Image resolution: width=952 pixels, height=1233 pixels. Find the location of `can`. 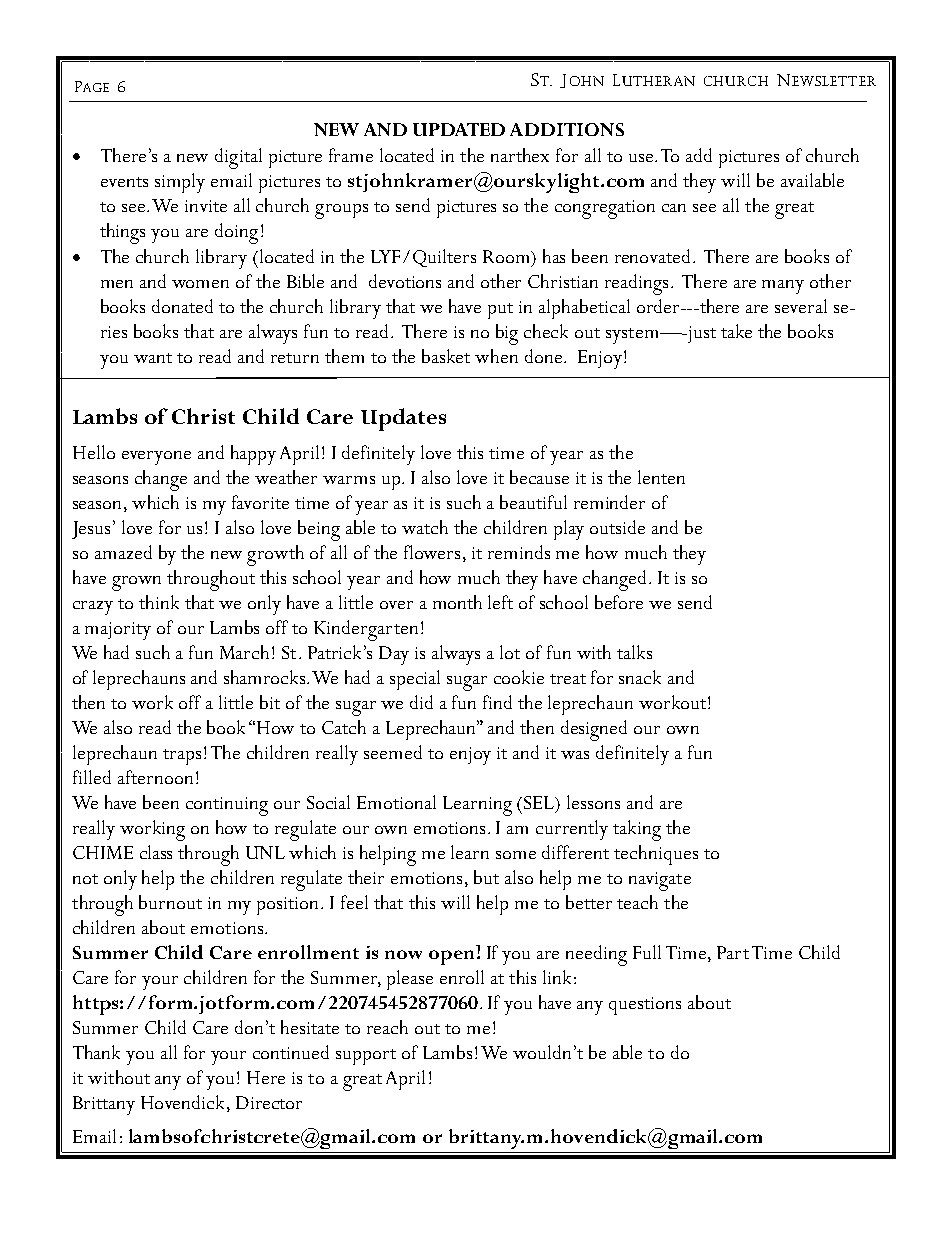

can is located at coordinates (674, 208).
